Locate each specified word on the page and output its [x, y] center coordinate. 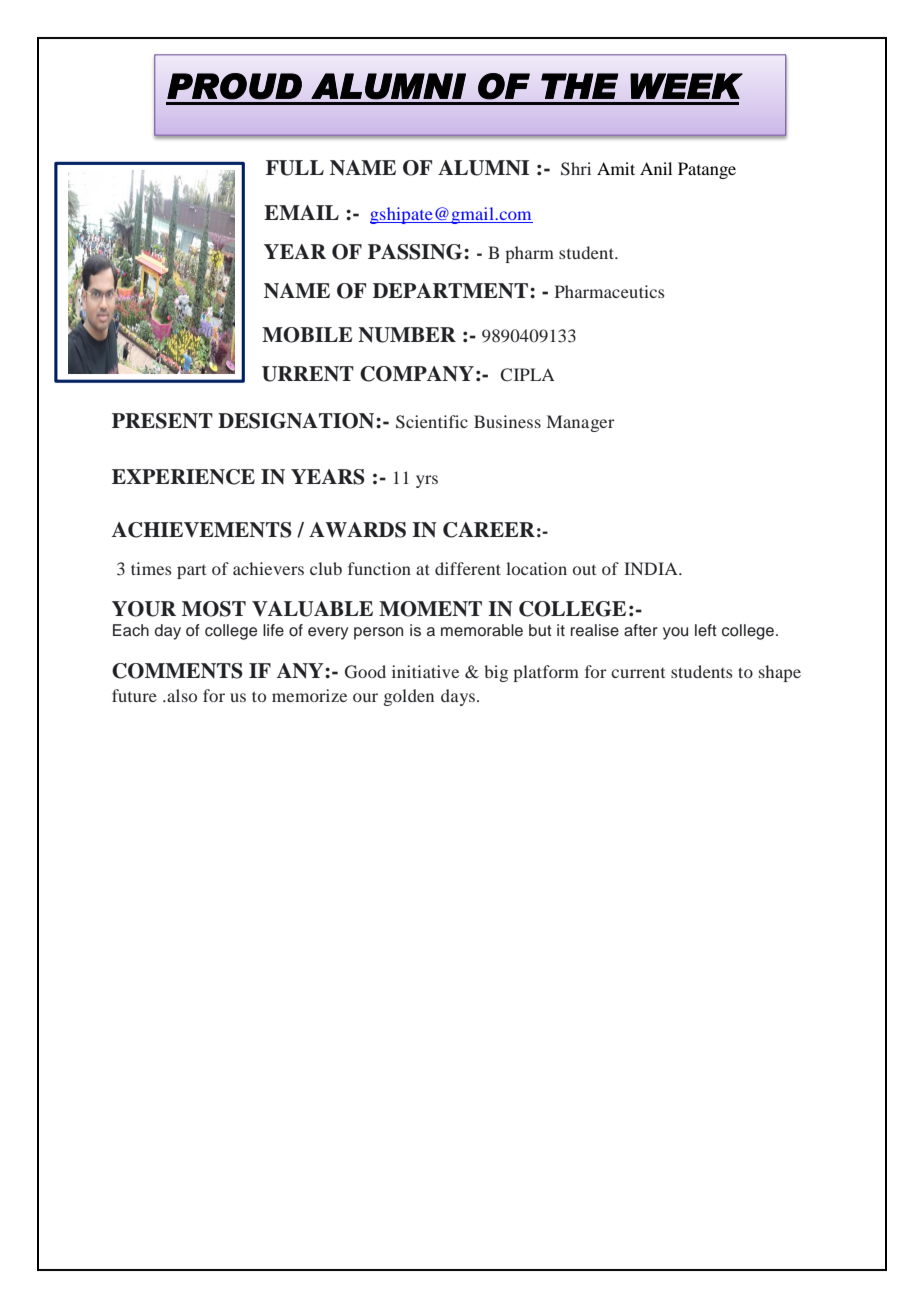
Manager [581, 423]
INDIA [652, 568]
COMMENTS [177, 671]
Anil [656, 168]
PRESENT [162, 421]
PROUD [234, 86]
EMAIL [301, 212]
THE [579, 86]
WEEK [686, 86]
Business [507, 421]
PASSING [416, 252]
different [468, 568]
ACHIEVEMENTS [202, 530]
